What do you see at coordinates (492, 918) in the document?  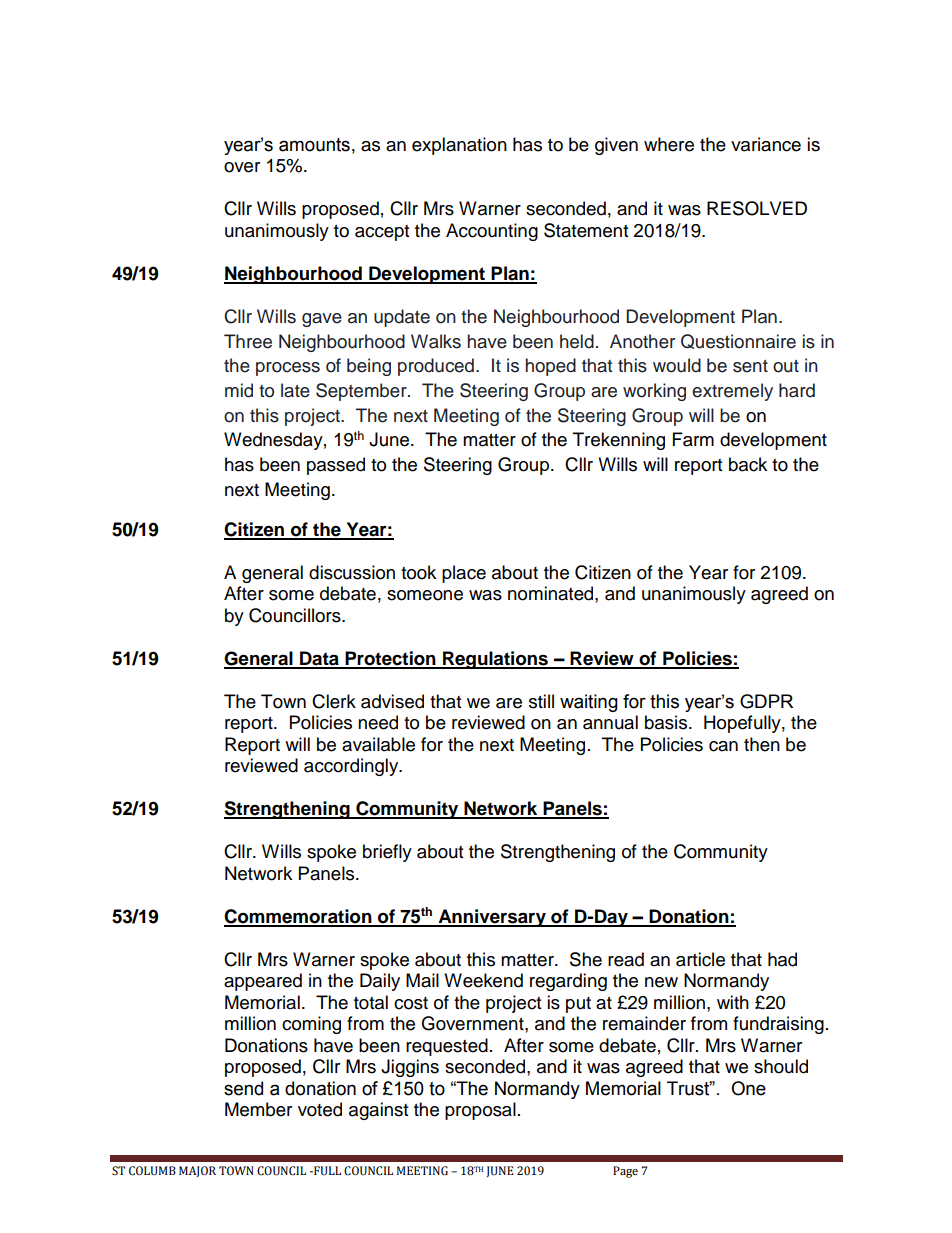 I see `Anniversary` at bounding box center [492, 918].
